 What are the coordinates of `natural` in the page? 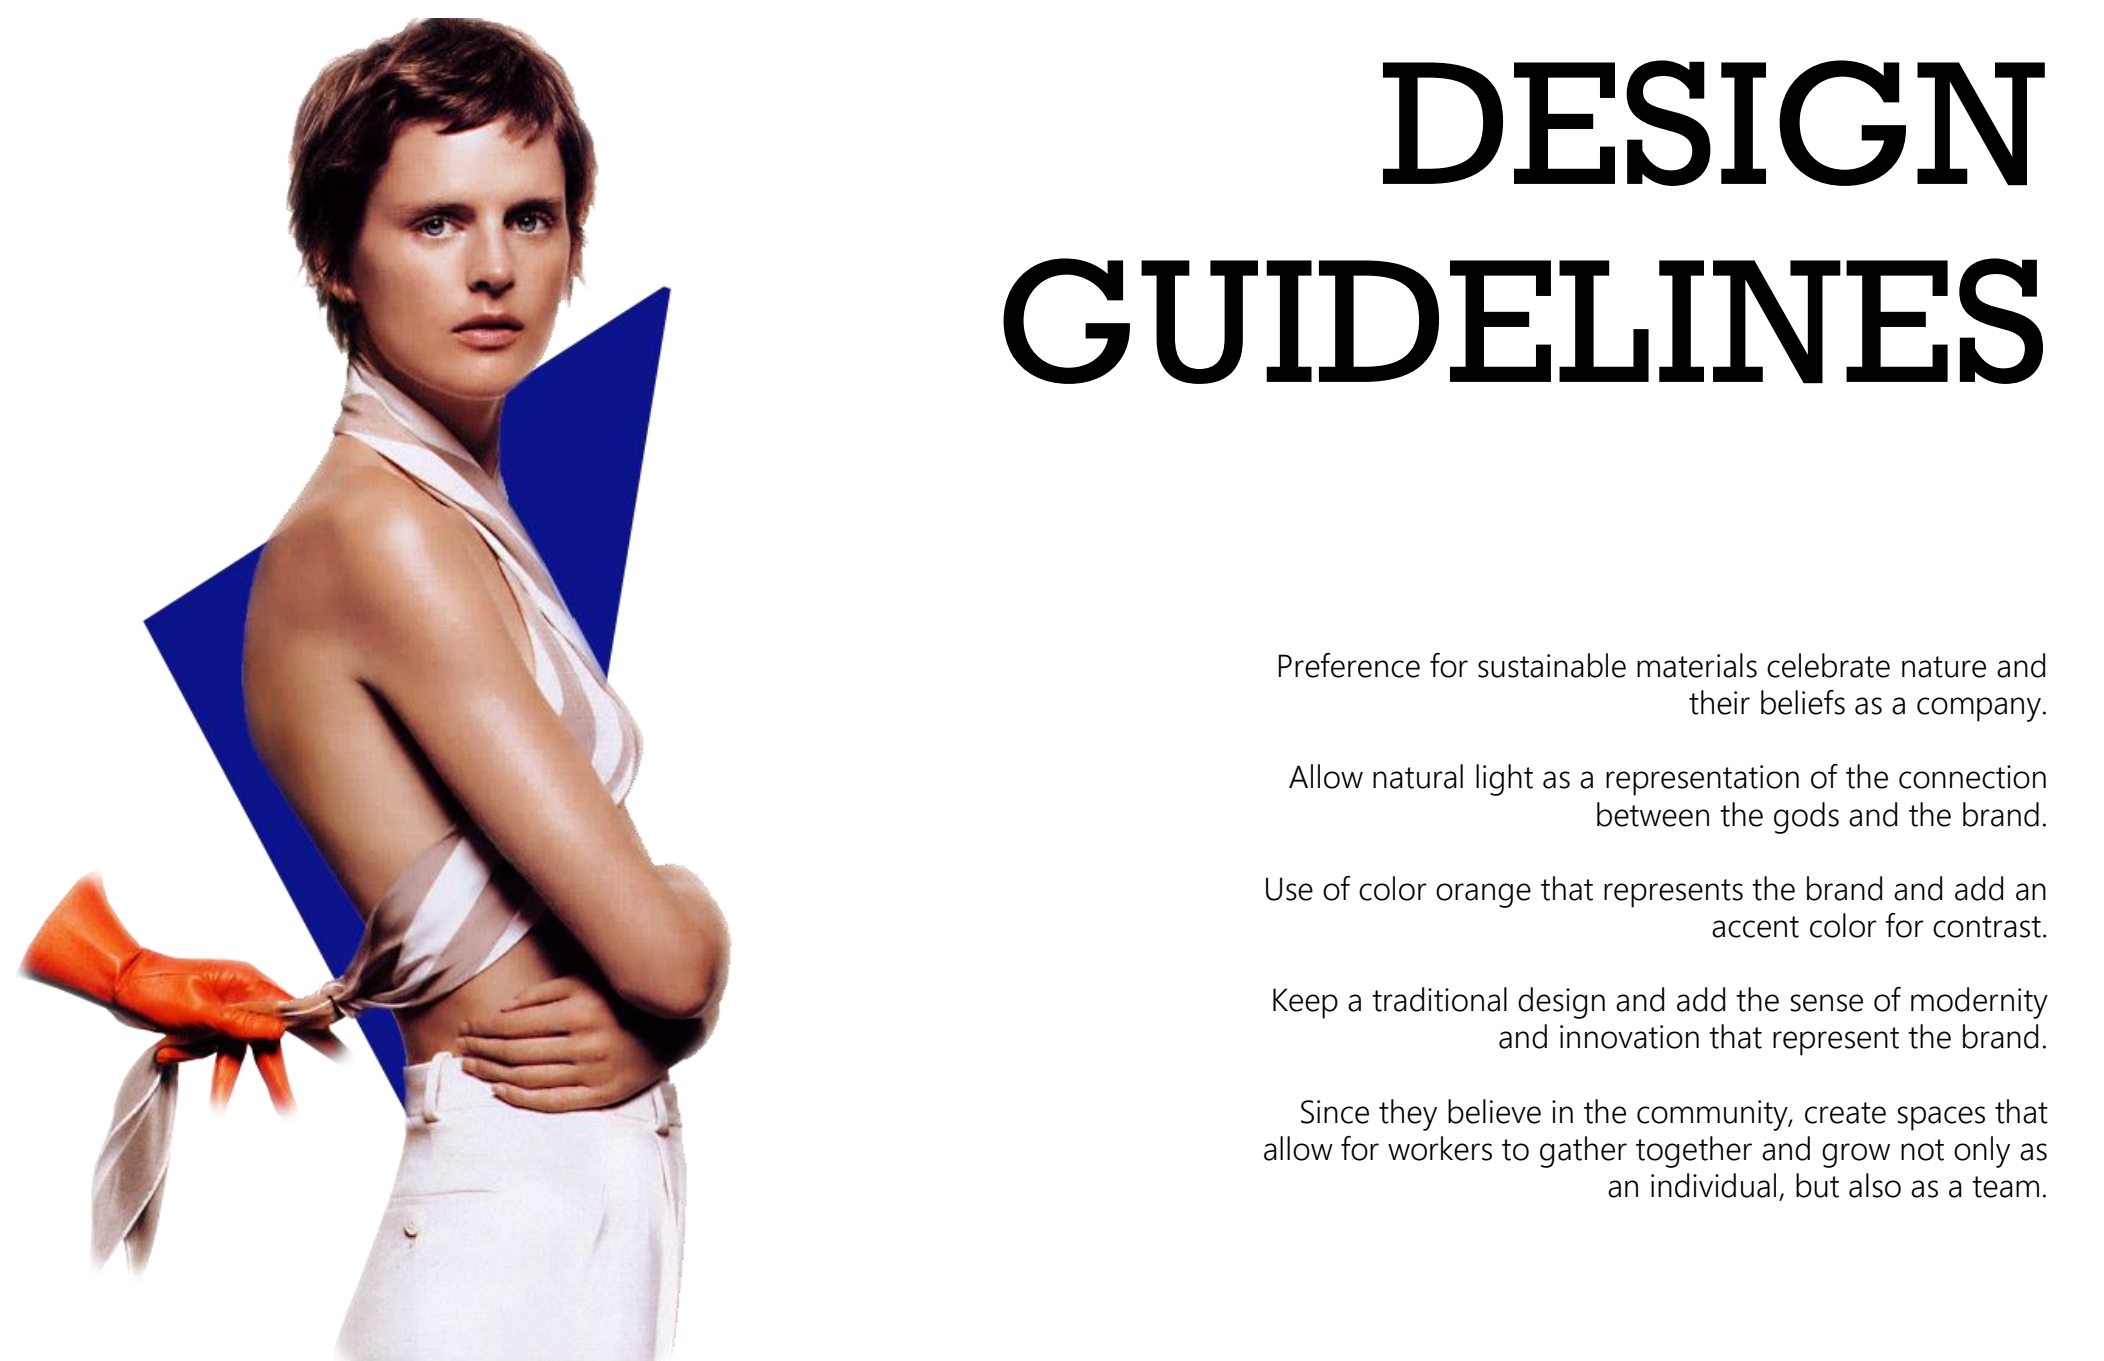 It's located at (1418, 776).
